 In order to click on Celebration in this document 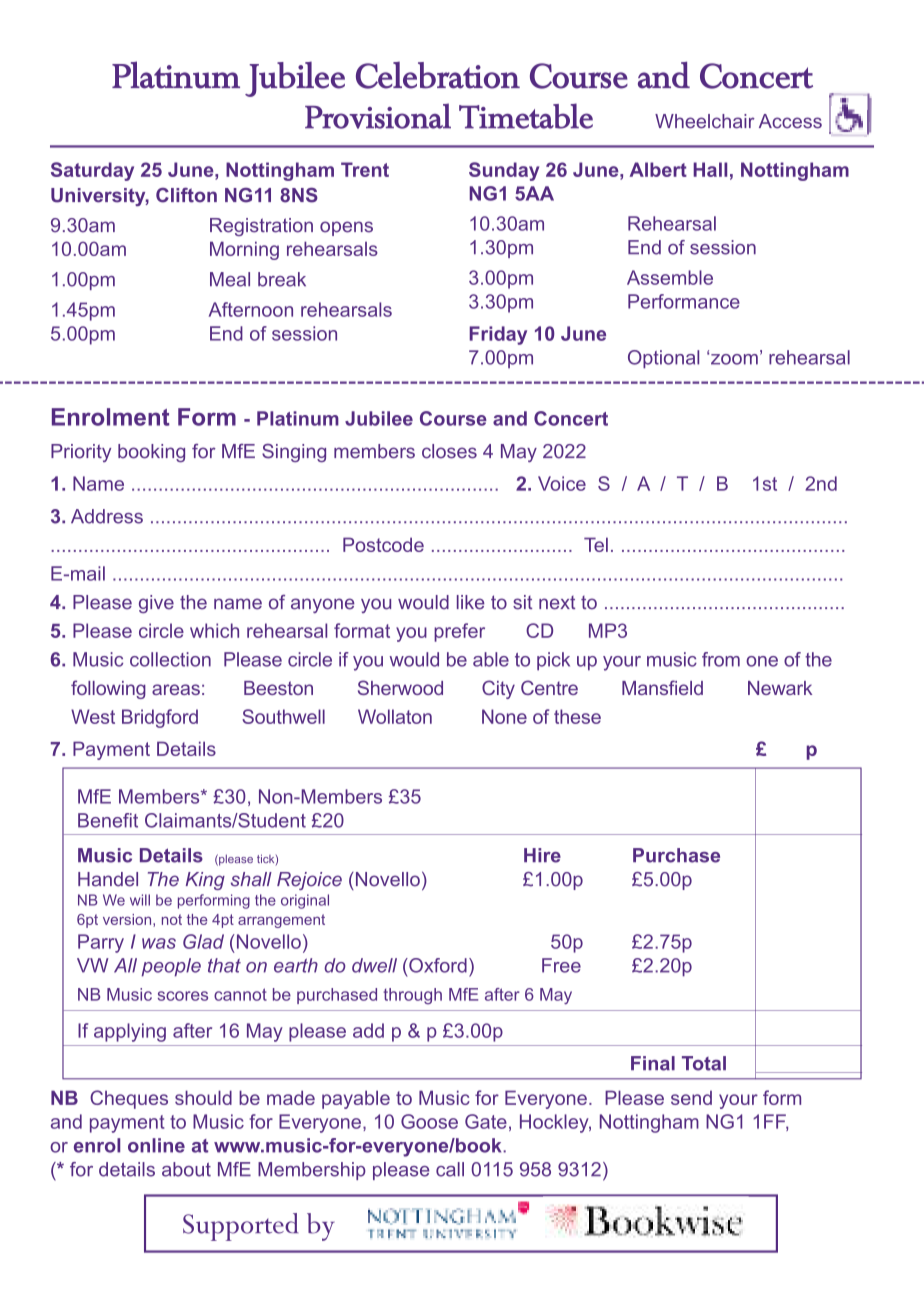, I will do `click(438, 75)`.
